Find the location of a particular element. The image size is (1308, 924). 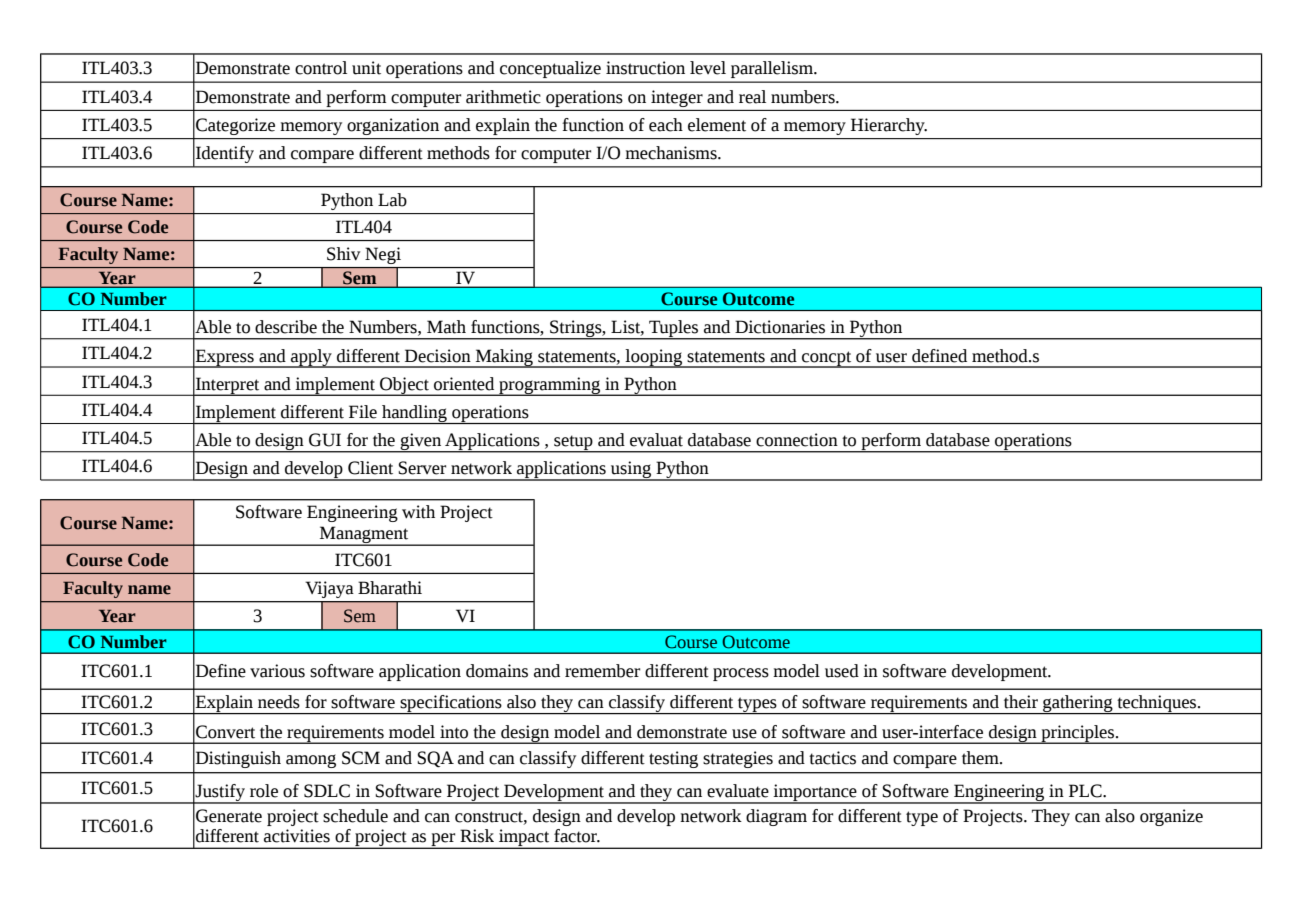

schedule is located at coordinates (355, 816).
